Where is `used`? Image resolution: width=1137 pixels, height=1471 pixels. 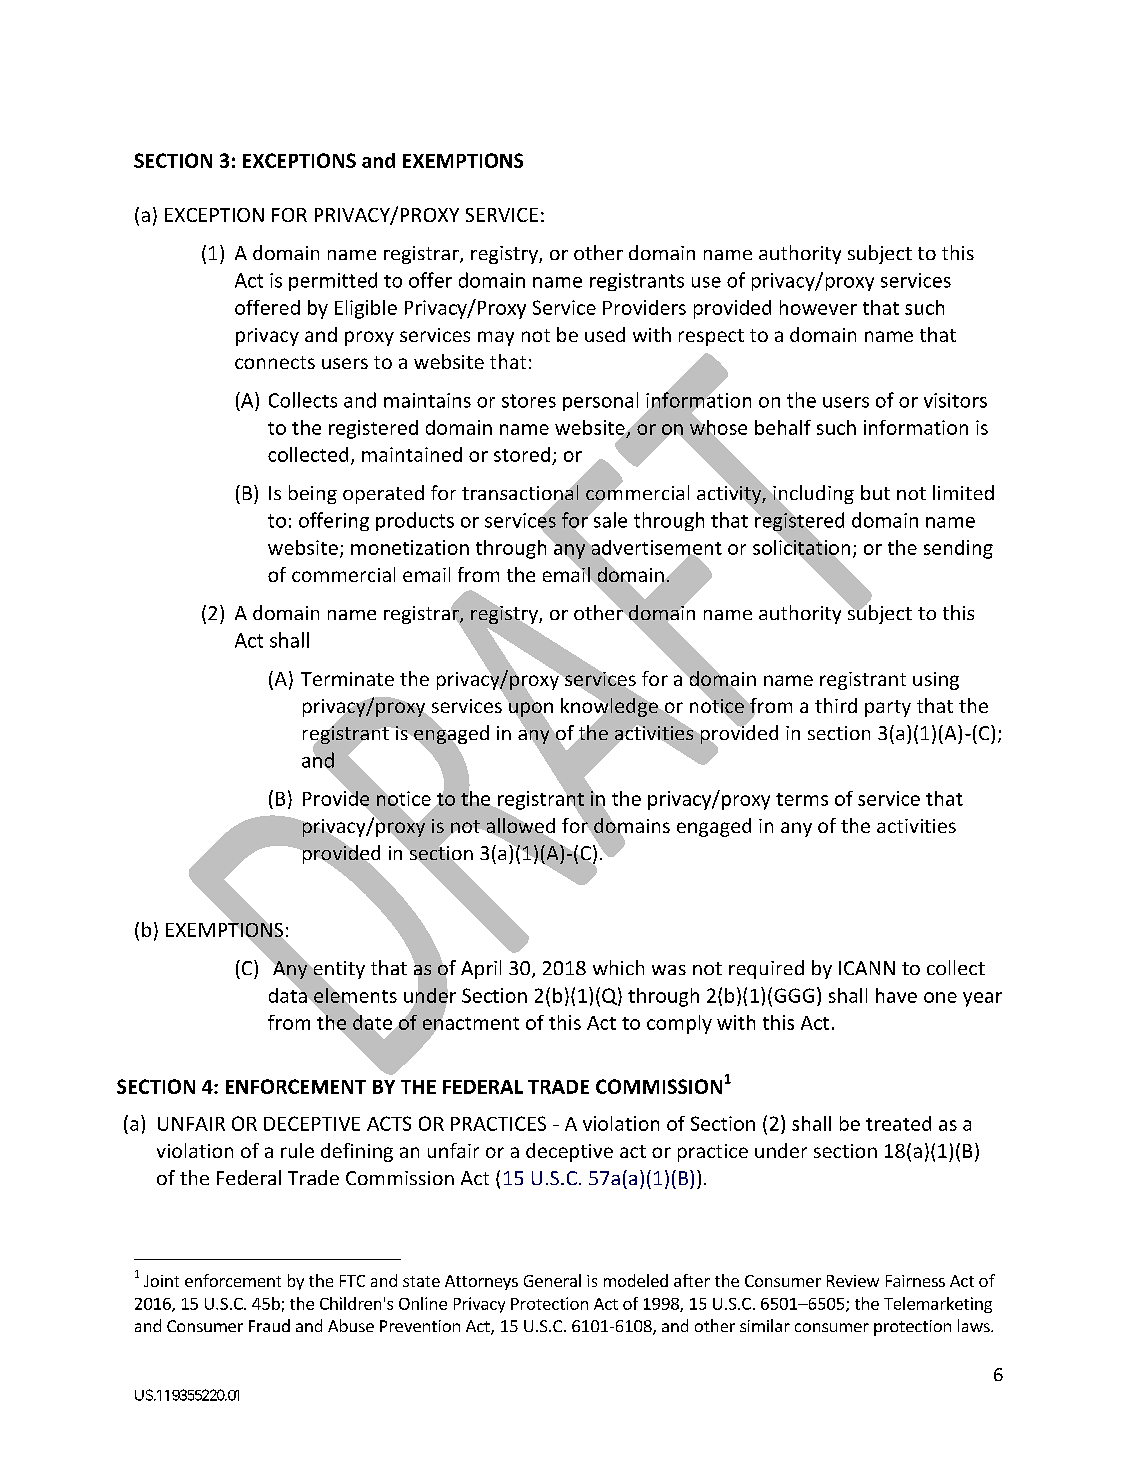
used is located at coordinates (605, 334).
